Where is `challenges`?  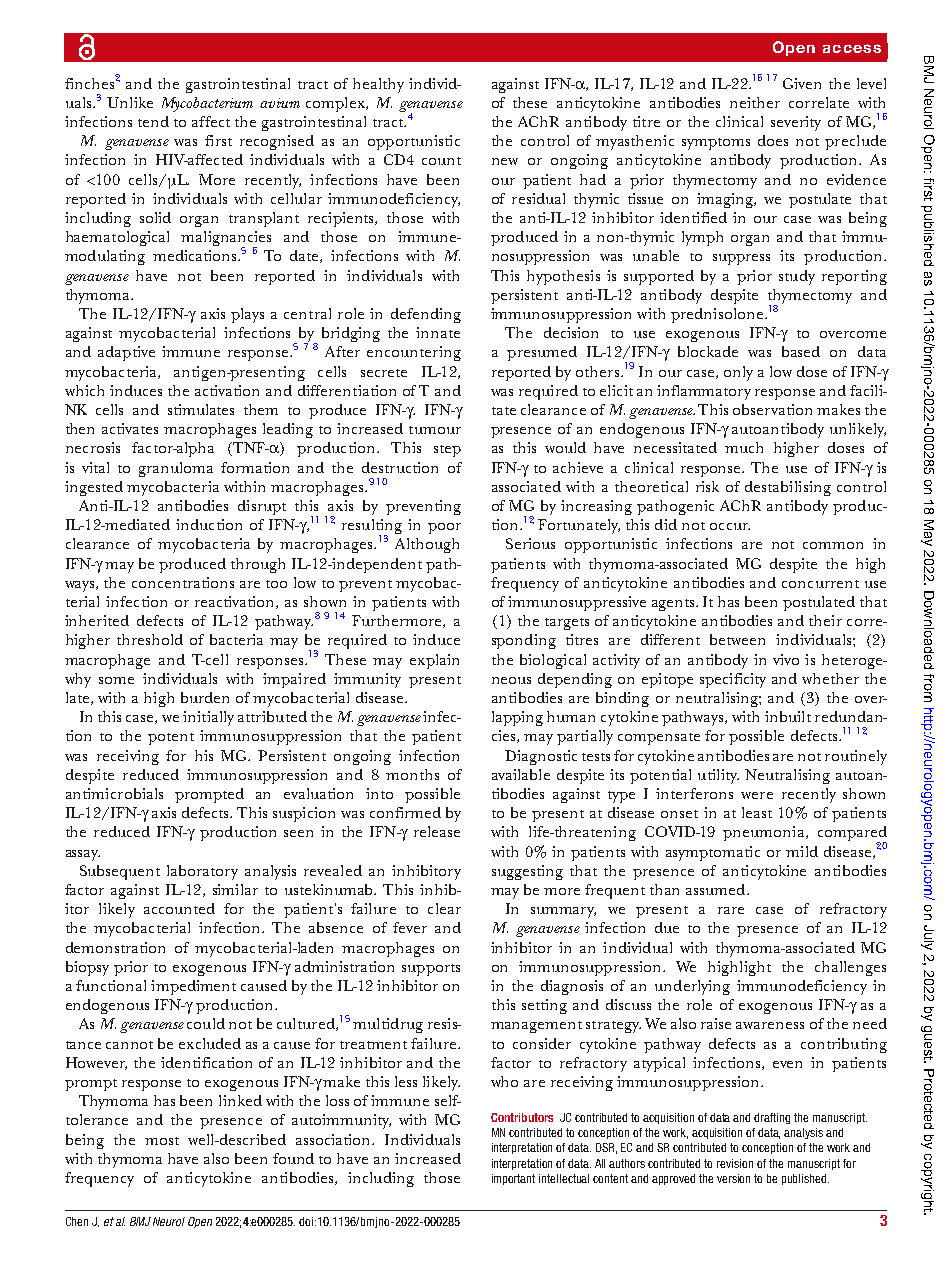 challenges is located at coordinates (850, 968).
